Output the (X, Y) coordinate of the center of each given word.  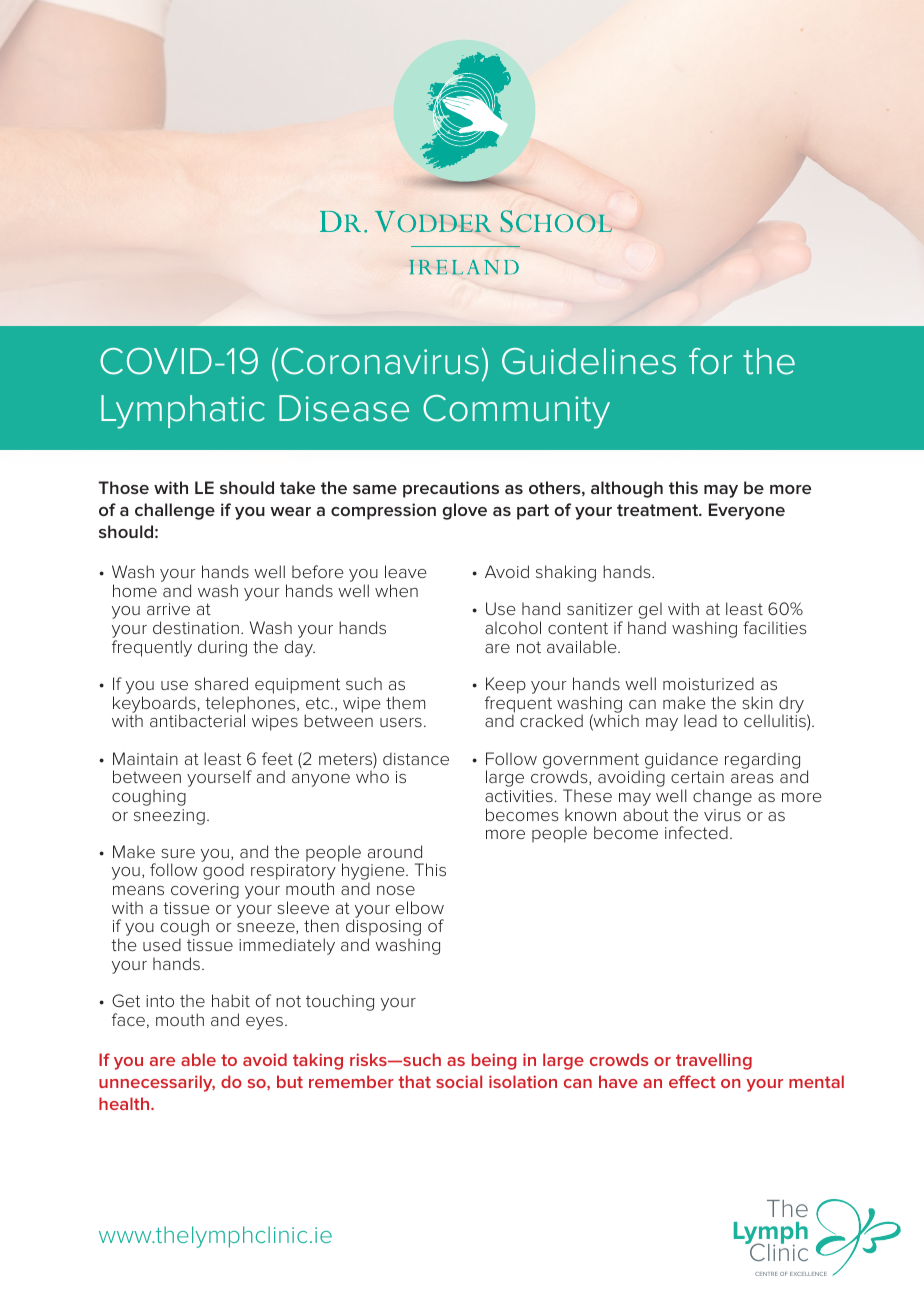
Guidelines (589, 361)
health (125, 1103)
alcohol (513, 627)
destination (196, 627)
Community (516, 412)
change (722, 797)
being (494, 1061)
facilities (775, 627)
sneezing (169, 817)
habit (231, 1000)
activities (519, 796)
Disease (344, 408)
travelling (714, 1061)
